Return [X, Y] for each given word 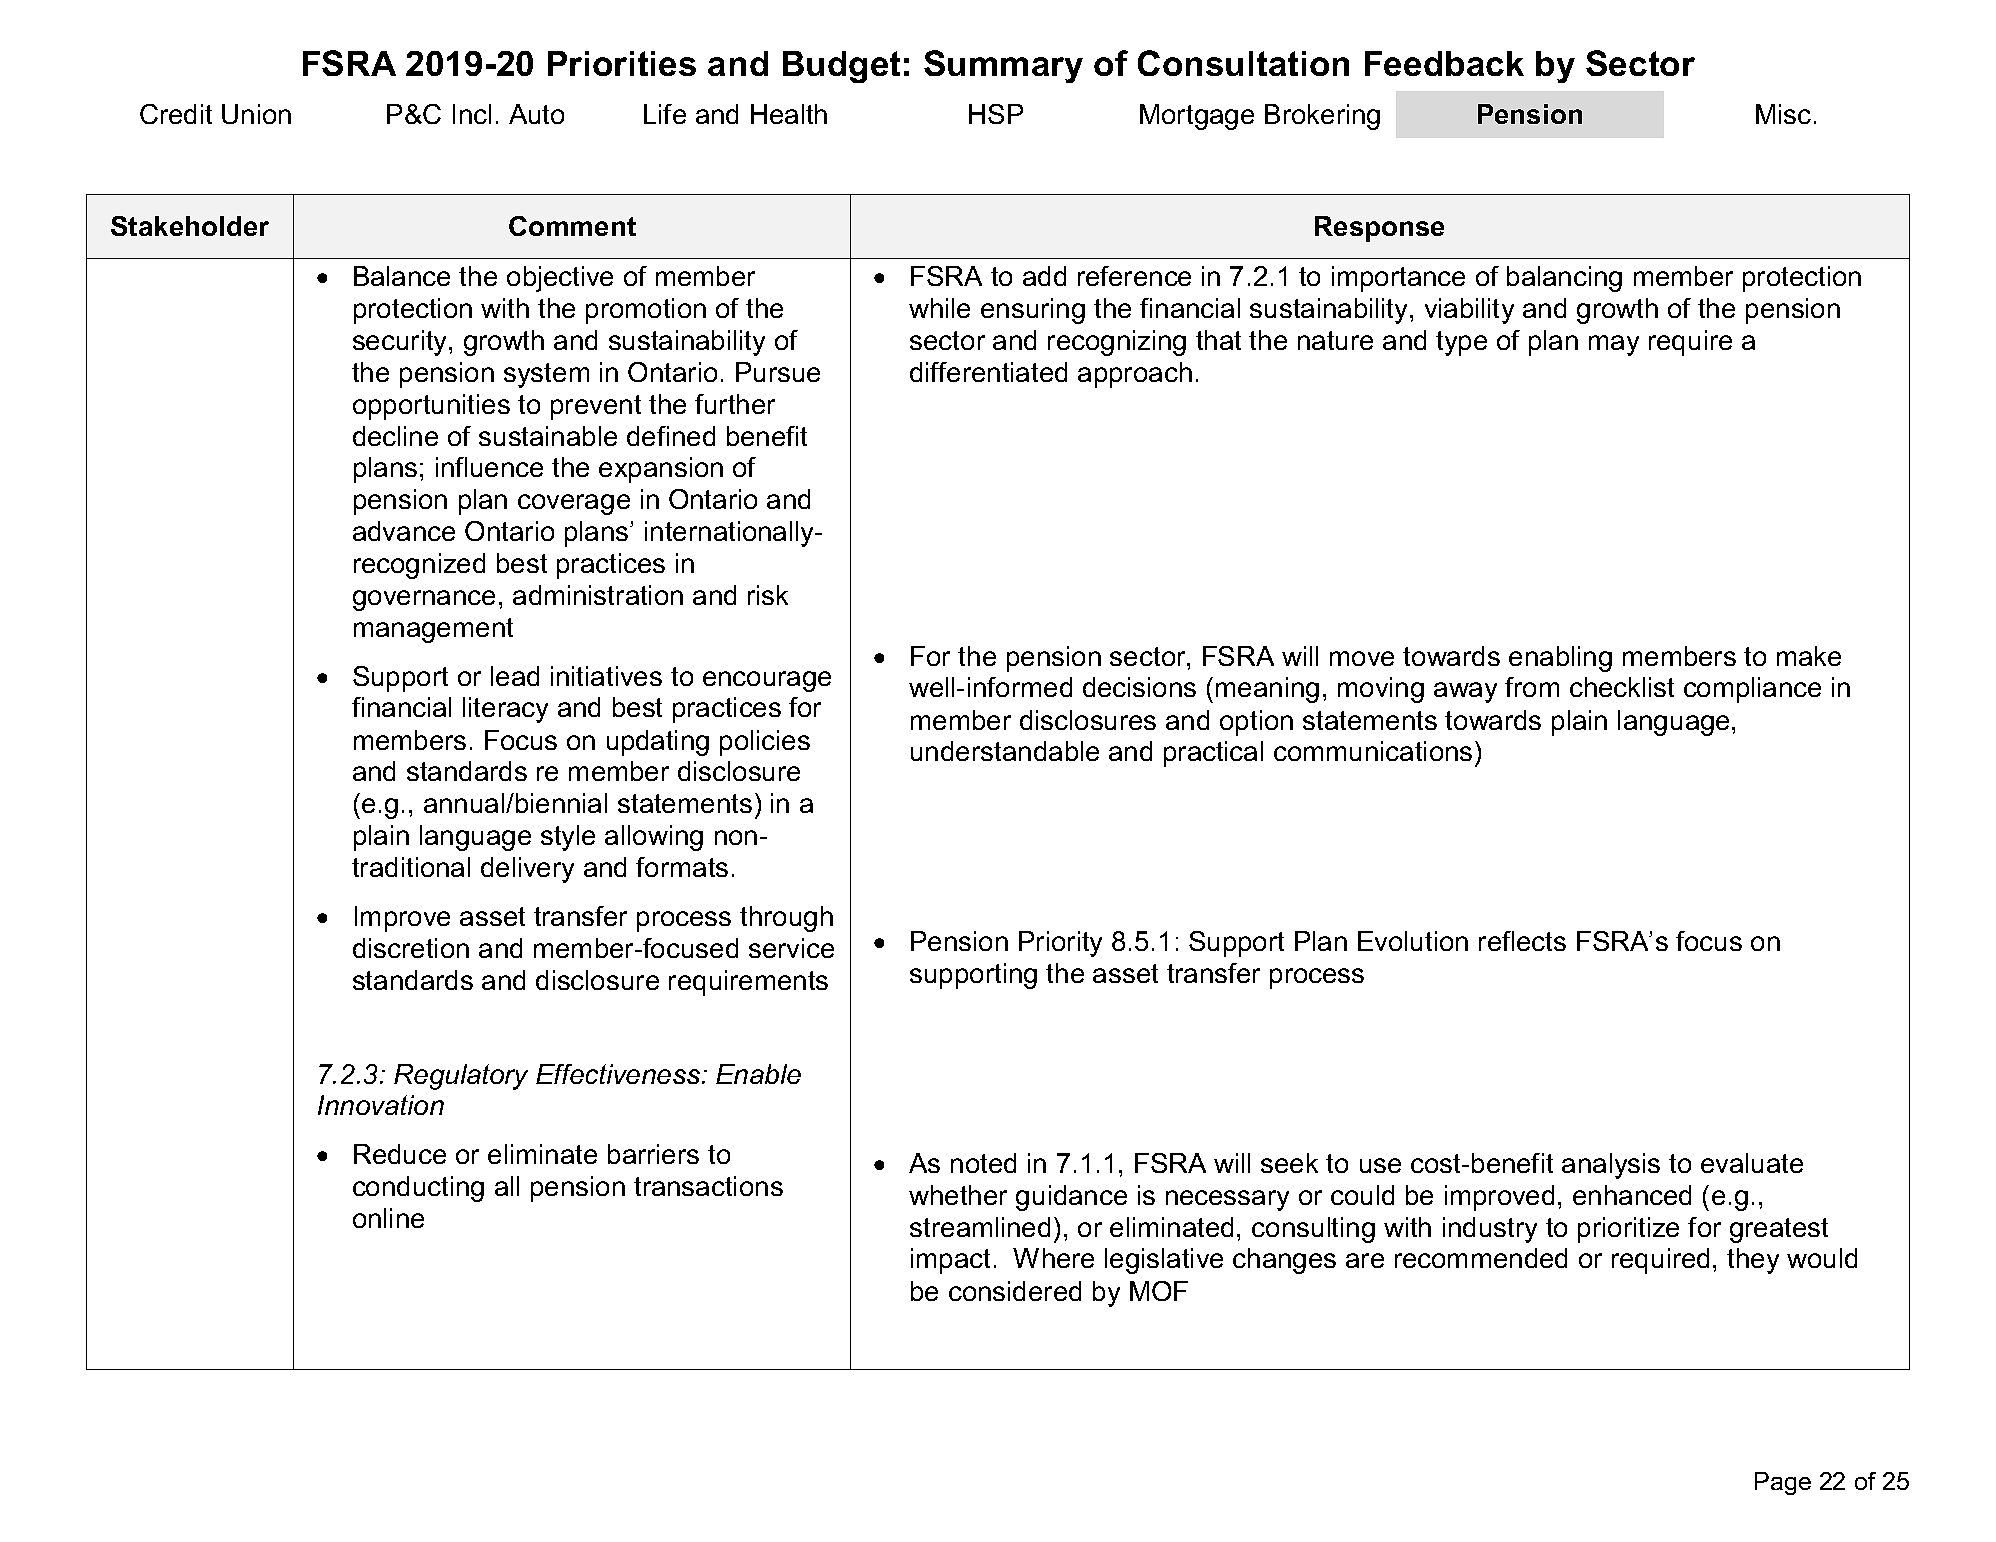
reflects [1522, 941]
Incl [472, 114]
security [401, 343]
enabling [1560, 659]
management [433, 630]
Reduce [400, 1154]
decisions [1139, 687]
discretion [411, 948]
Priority [1060, 944]
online [388, 1218]
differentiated [988, 372]
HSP [996, 114]
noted [983, 1163]
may [1614, 345]
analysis [1611, 1166]
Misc [1783, 114]
